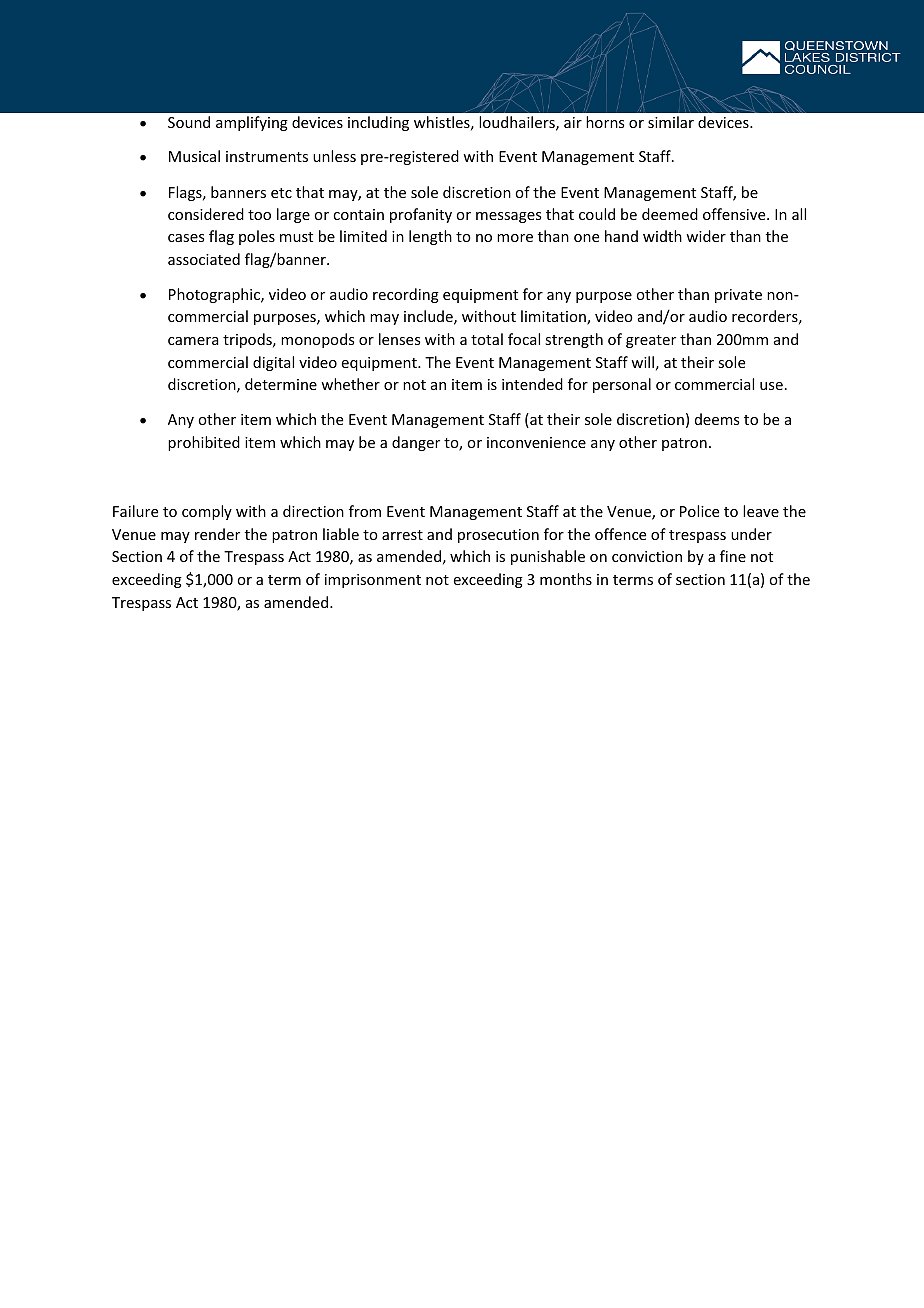  What do you see at coordinates (217, 534) in the document?
I see `render` at bounding box center [217, 534].
